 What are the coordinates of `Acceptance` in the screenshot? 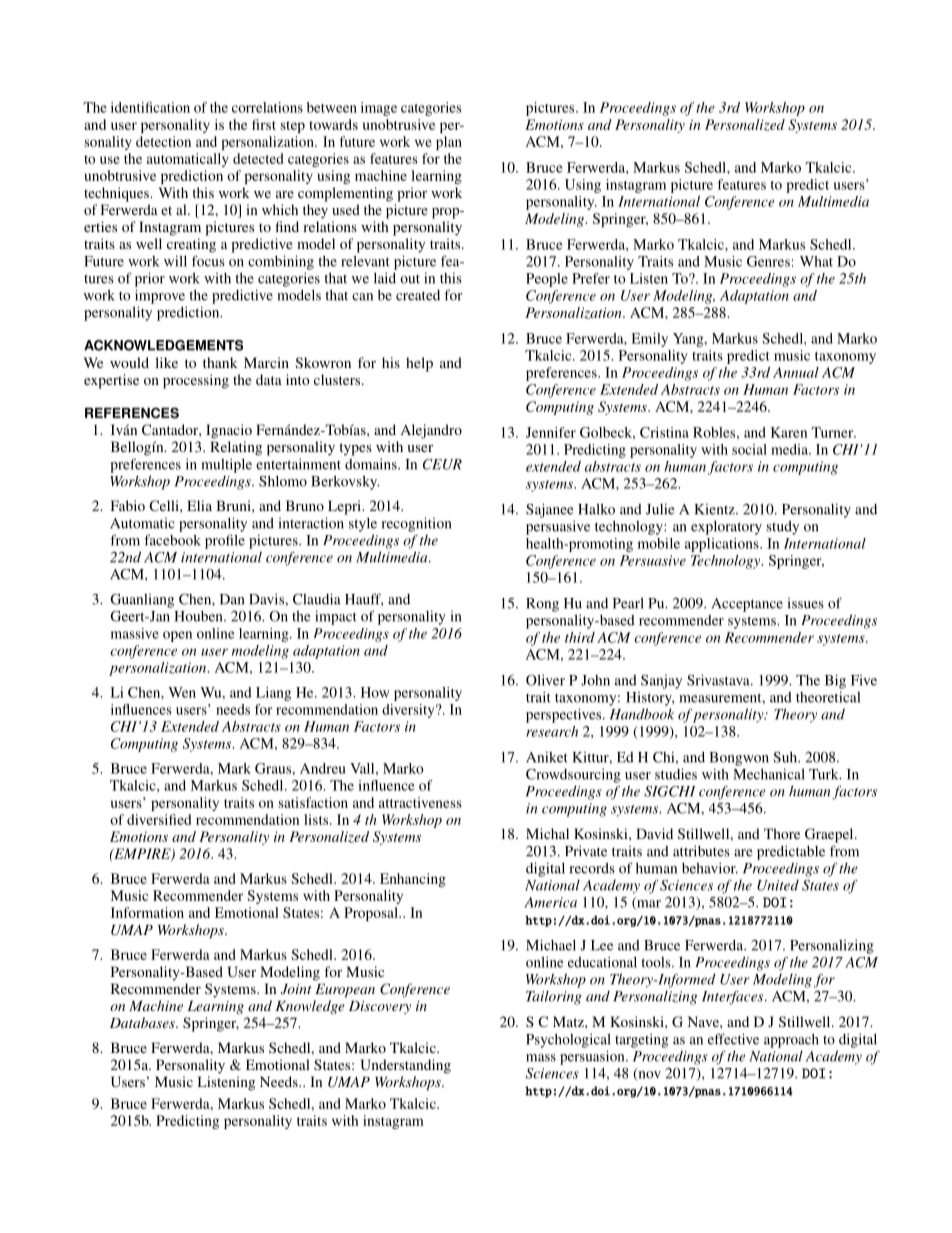 It's located at (747, 605).
